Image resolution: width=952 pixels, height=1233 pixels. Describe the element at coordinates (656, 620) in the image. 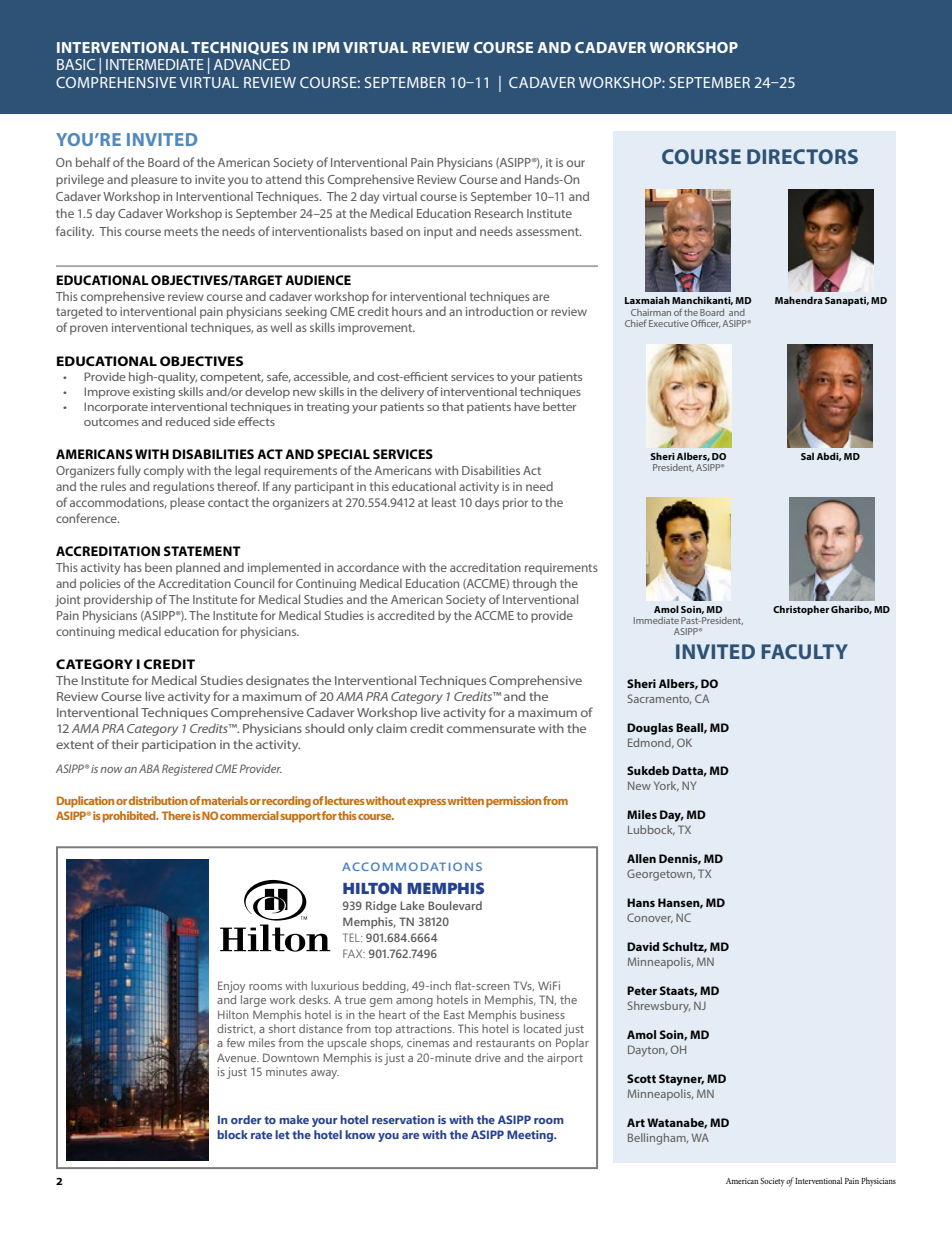

I see `Immediate` at that location.
